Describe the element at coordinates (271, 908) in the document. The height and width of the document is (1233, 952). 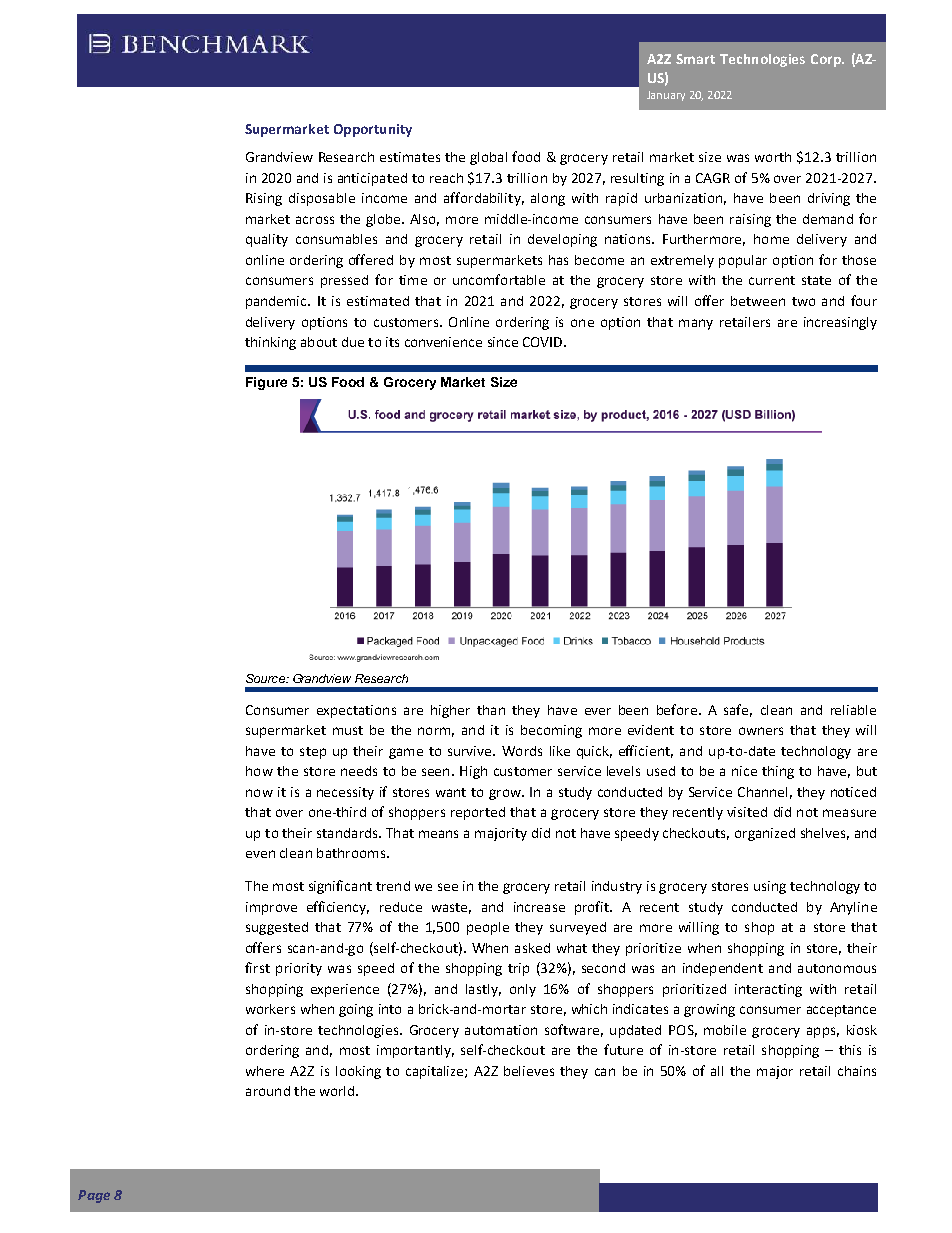
I see `improve` at that location.
